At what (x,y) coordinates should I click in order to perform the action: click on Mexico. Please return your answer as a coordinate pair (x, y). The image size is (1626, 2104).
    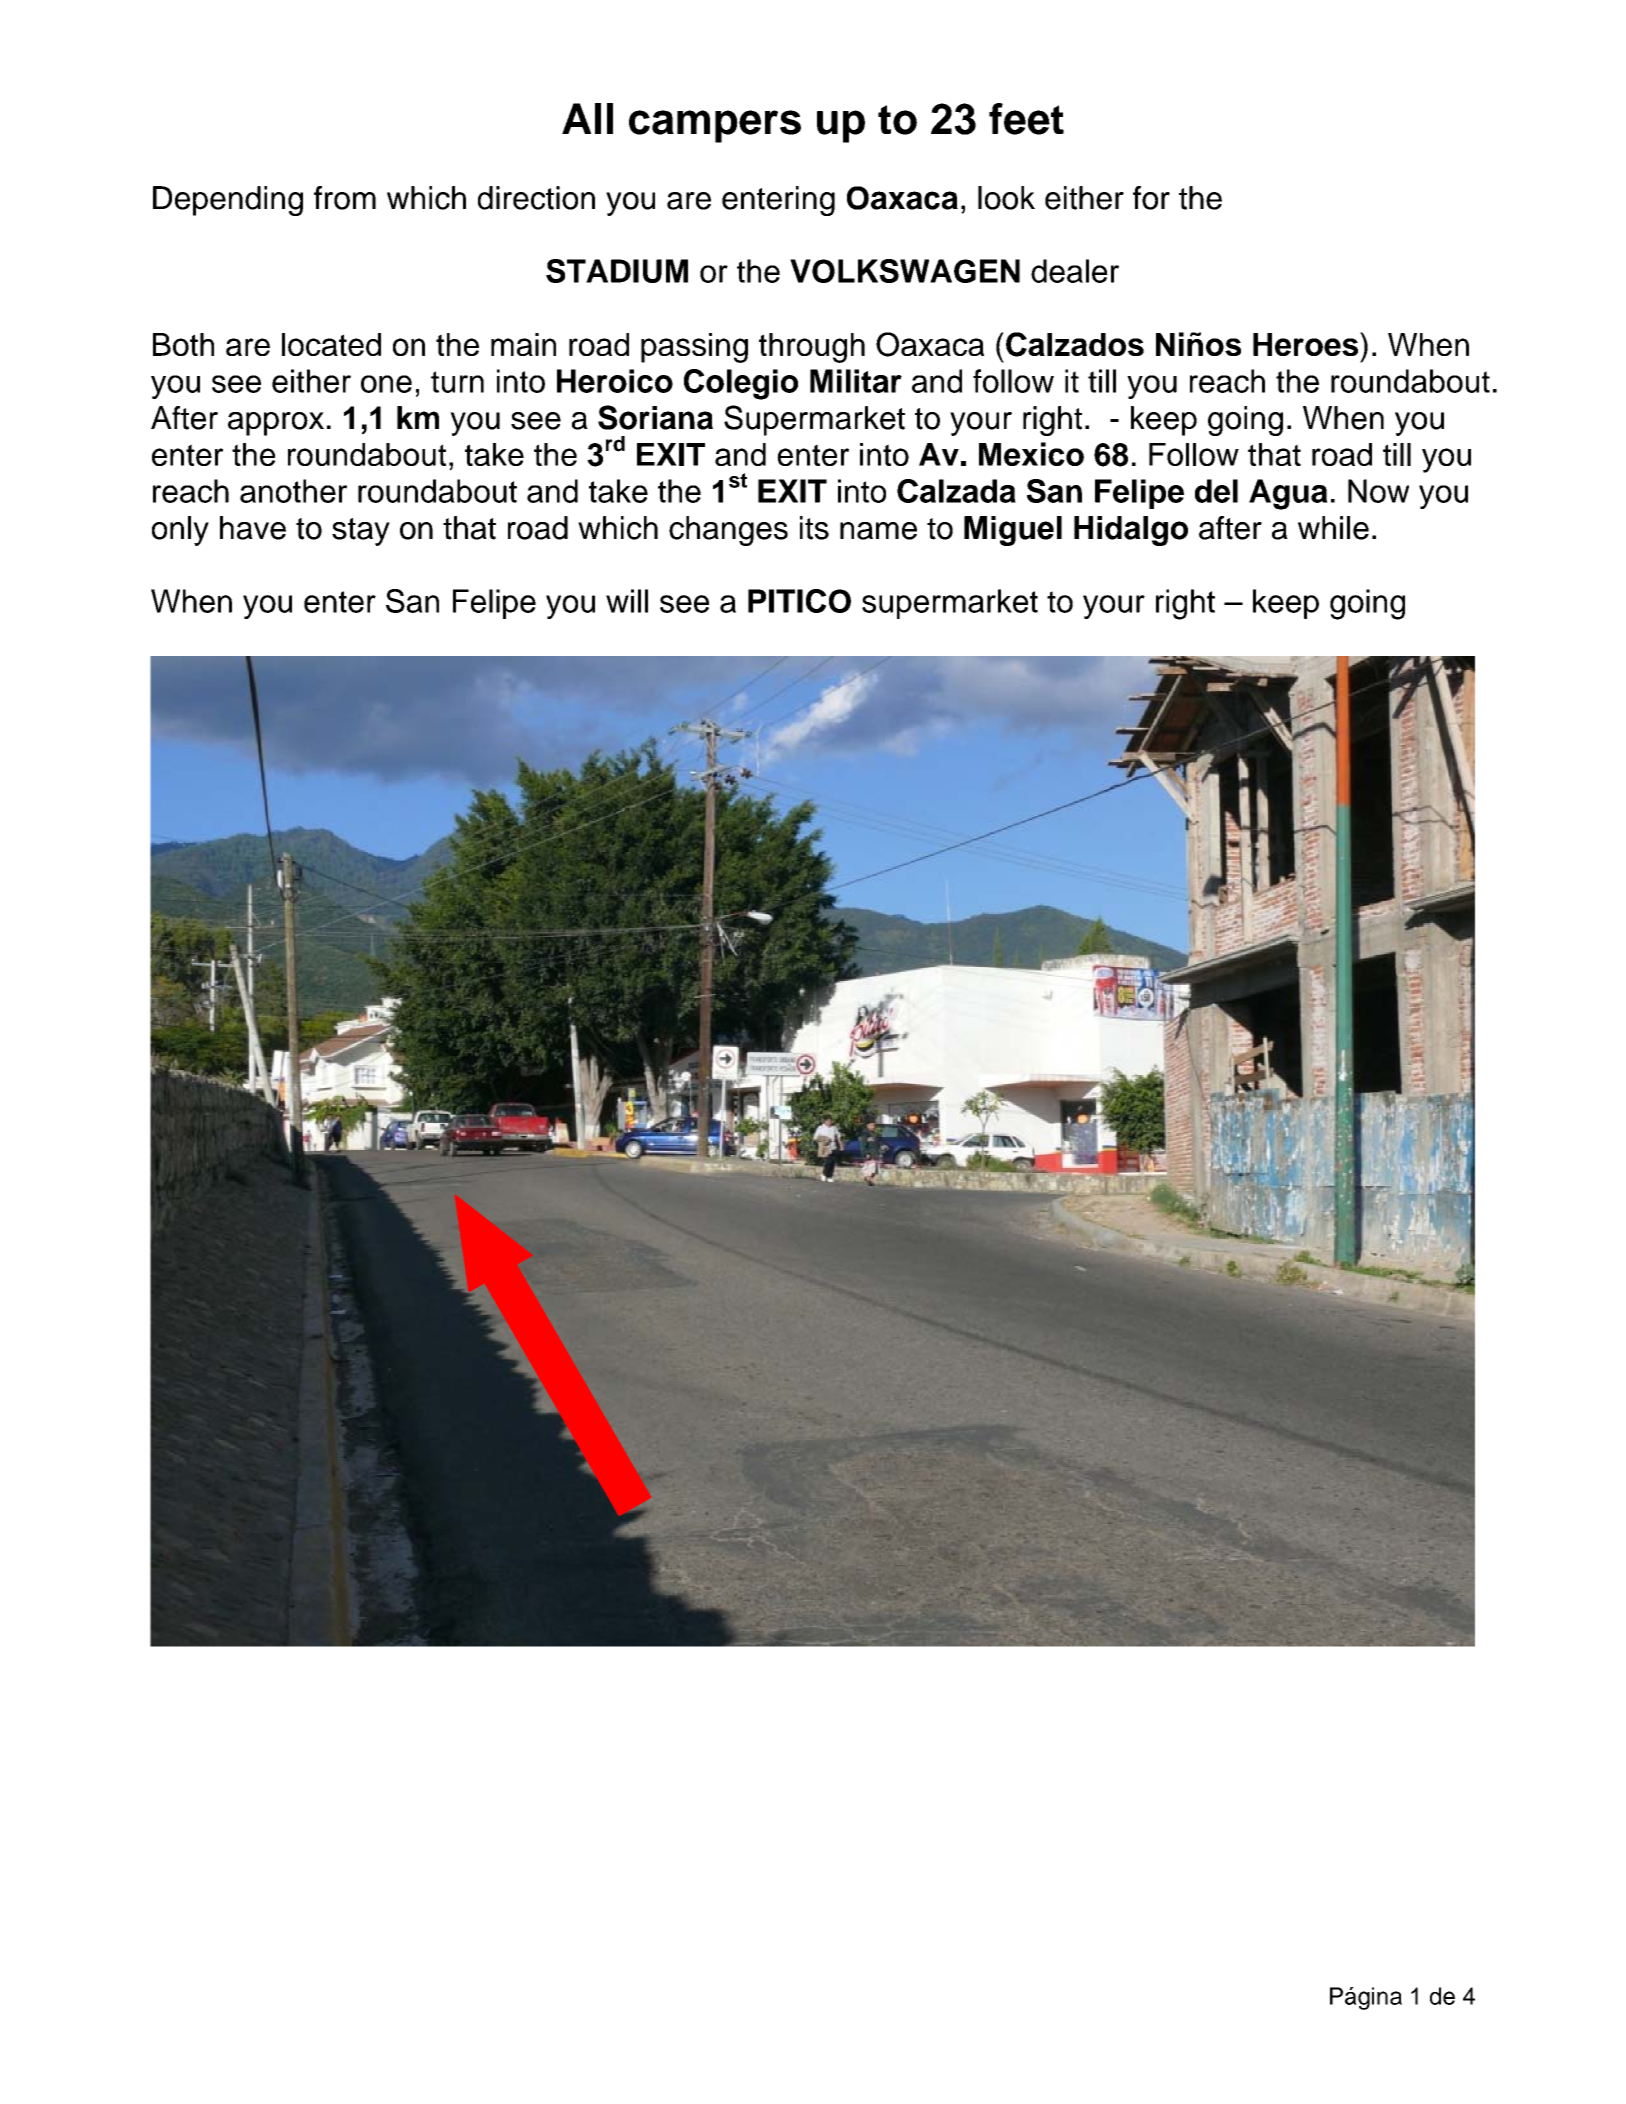
    Looking at the image, I should click on (1031, 454).
